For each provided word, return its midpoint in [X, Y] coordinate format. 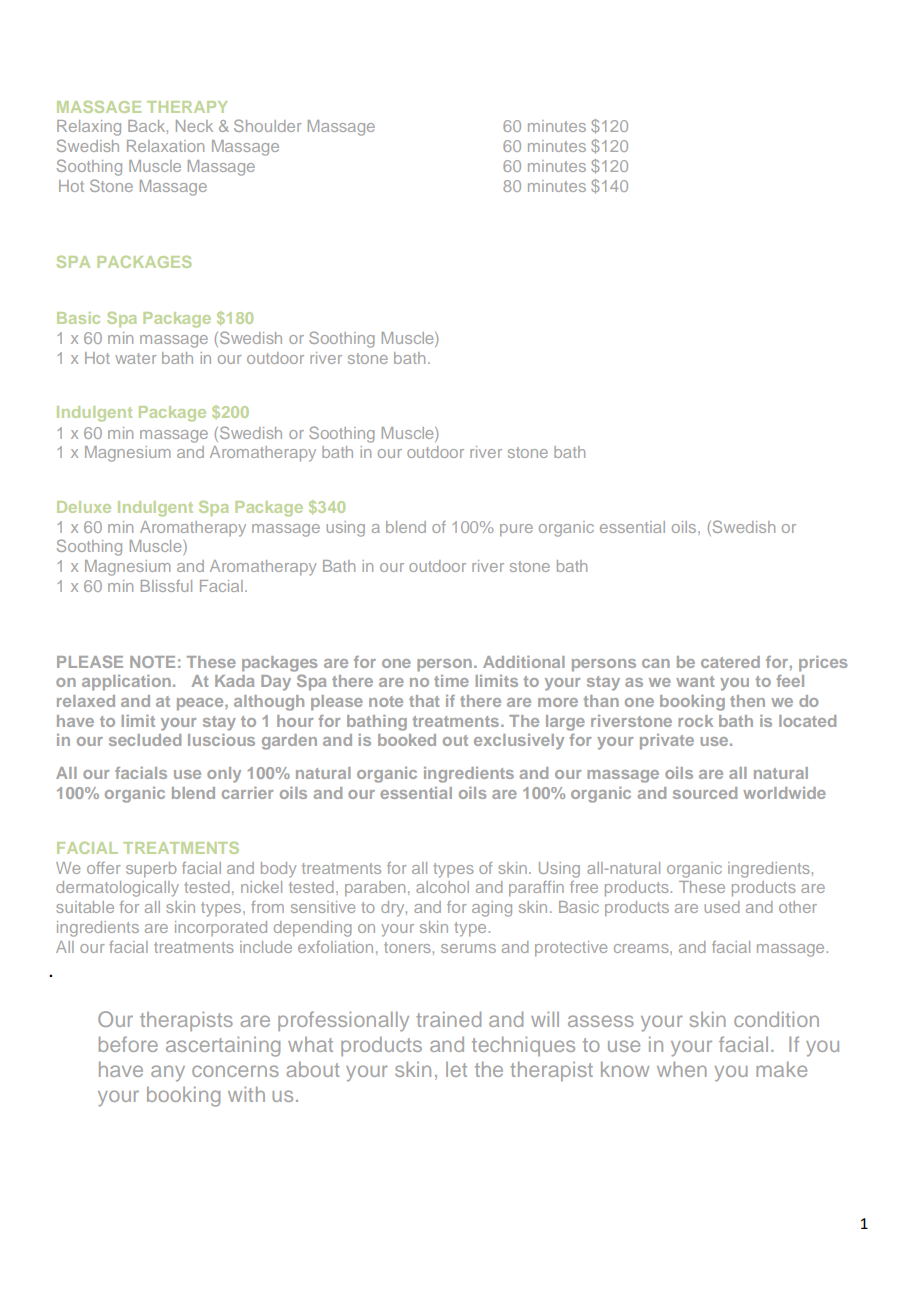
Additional [524, 662]
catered [730, 662]
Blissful [166, 586]
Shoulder [268, 125]
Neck [194, 126]
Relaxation [165, 146]
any [168, 1073]
